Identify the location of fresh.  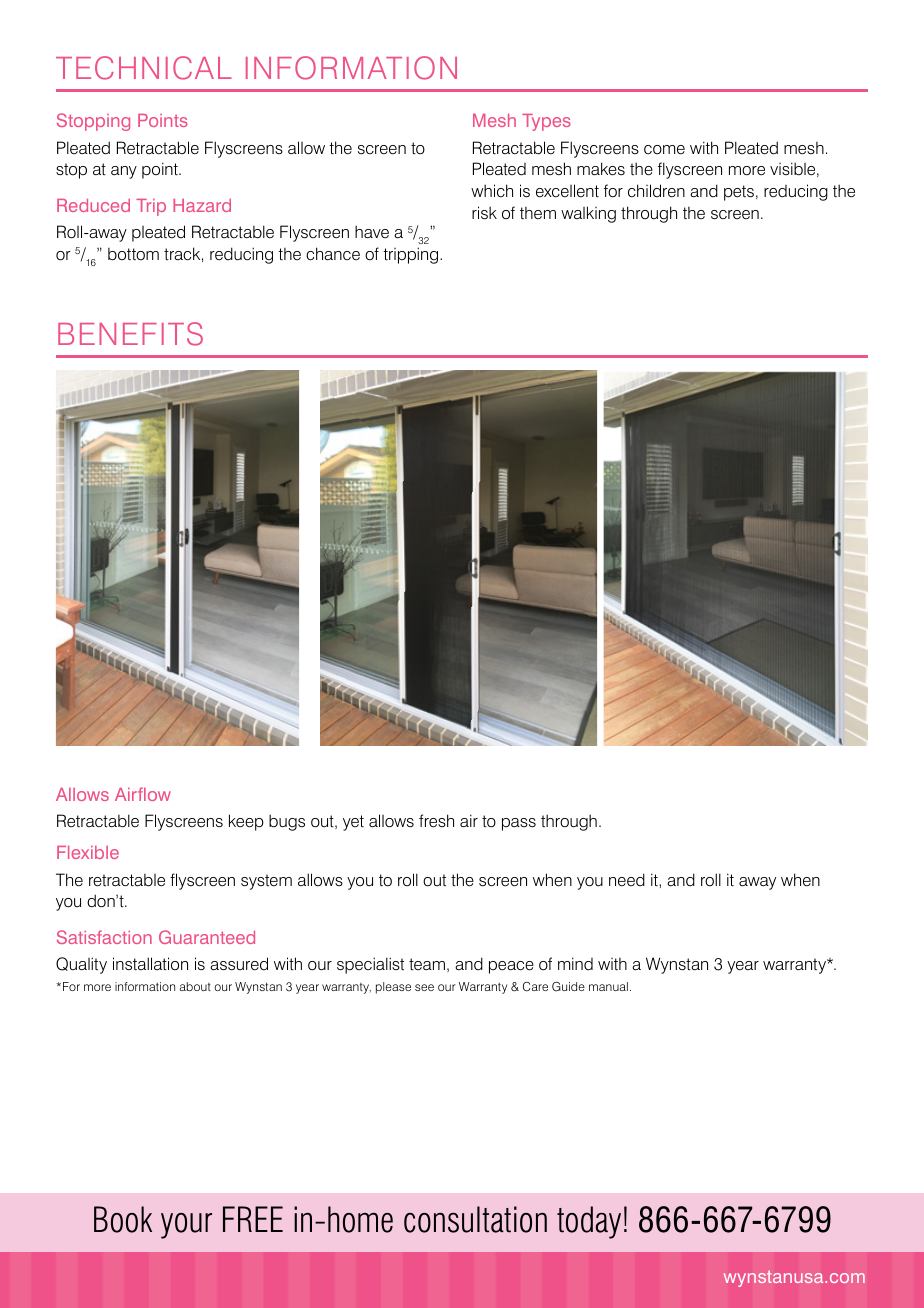
(436, 821).
